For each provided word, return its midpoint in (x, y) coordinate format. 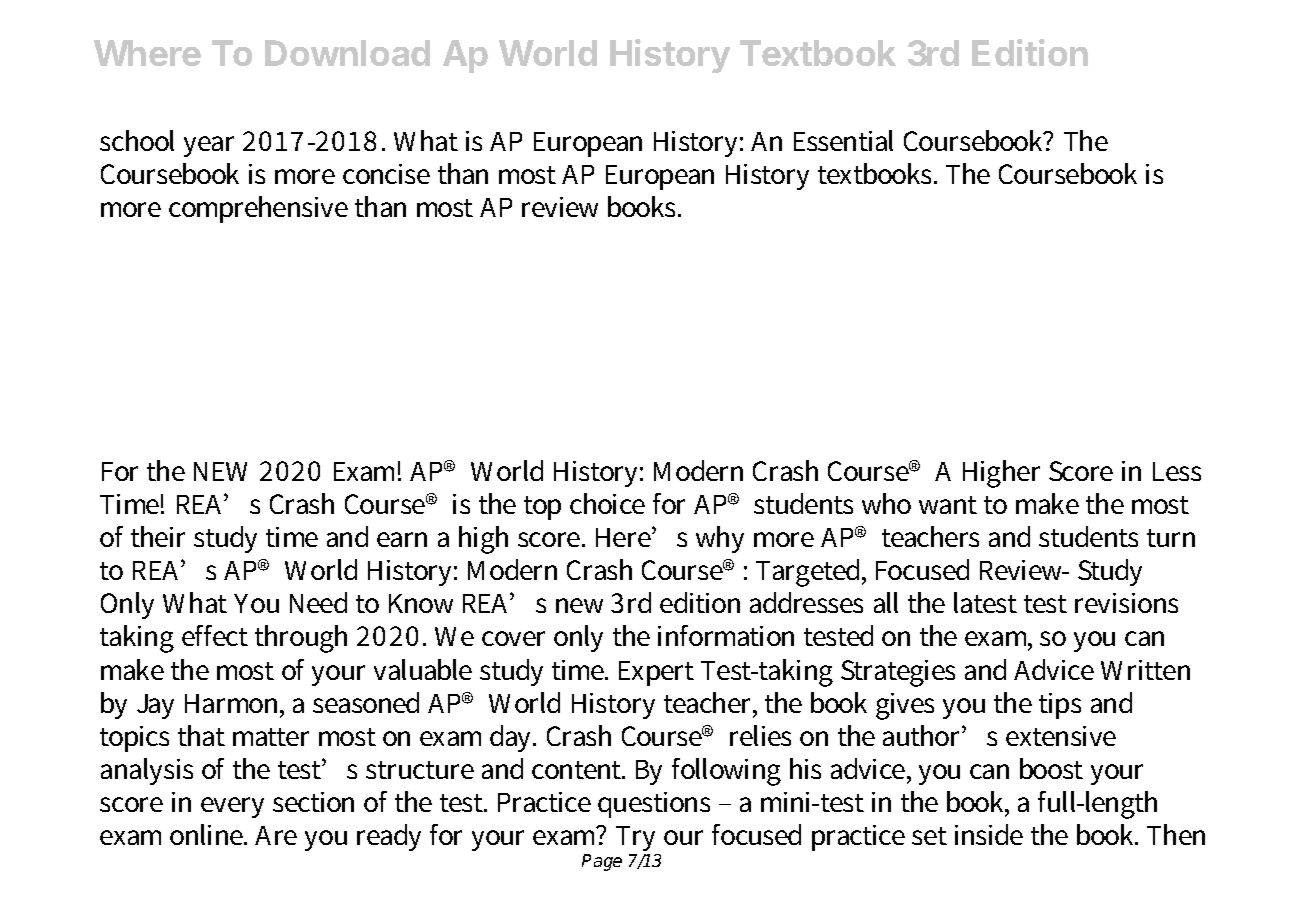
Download (347, 53)
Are (276, 835)
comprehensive (258, 209)
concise (386, 174)
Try (638, 840)
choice (607, 503)
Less (1177, 471)
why (720, 539)
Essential (843, 140)
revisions (1126, 603)
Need (318, 602)
